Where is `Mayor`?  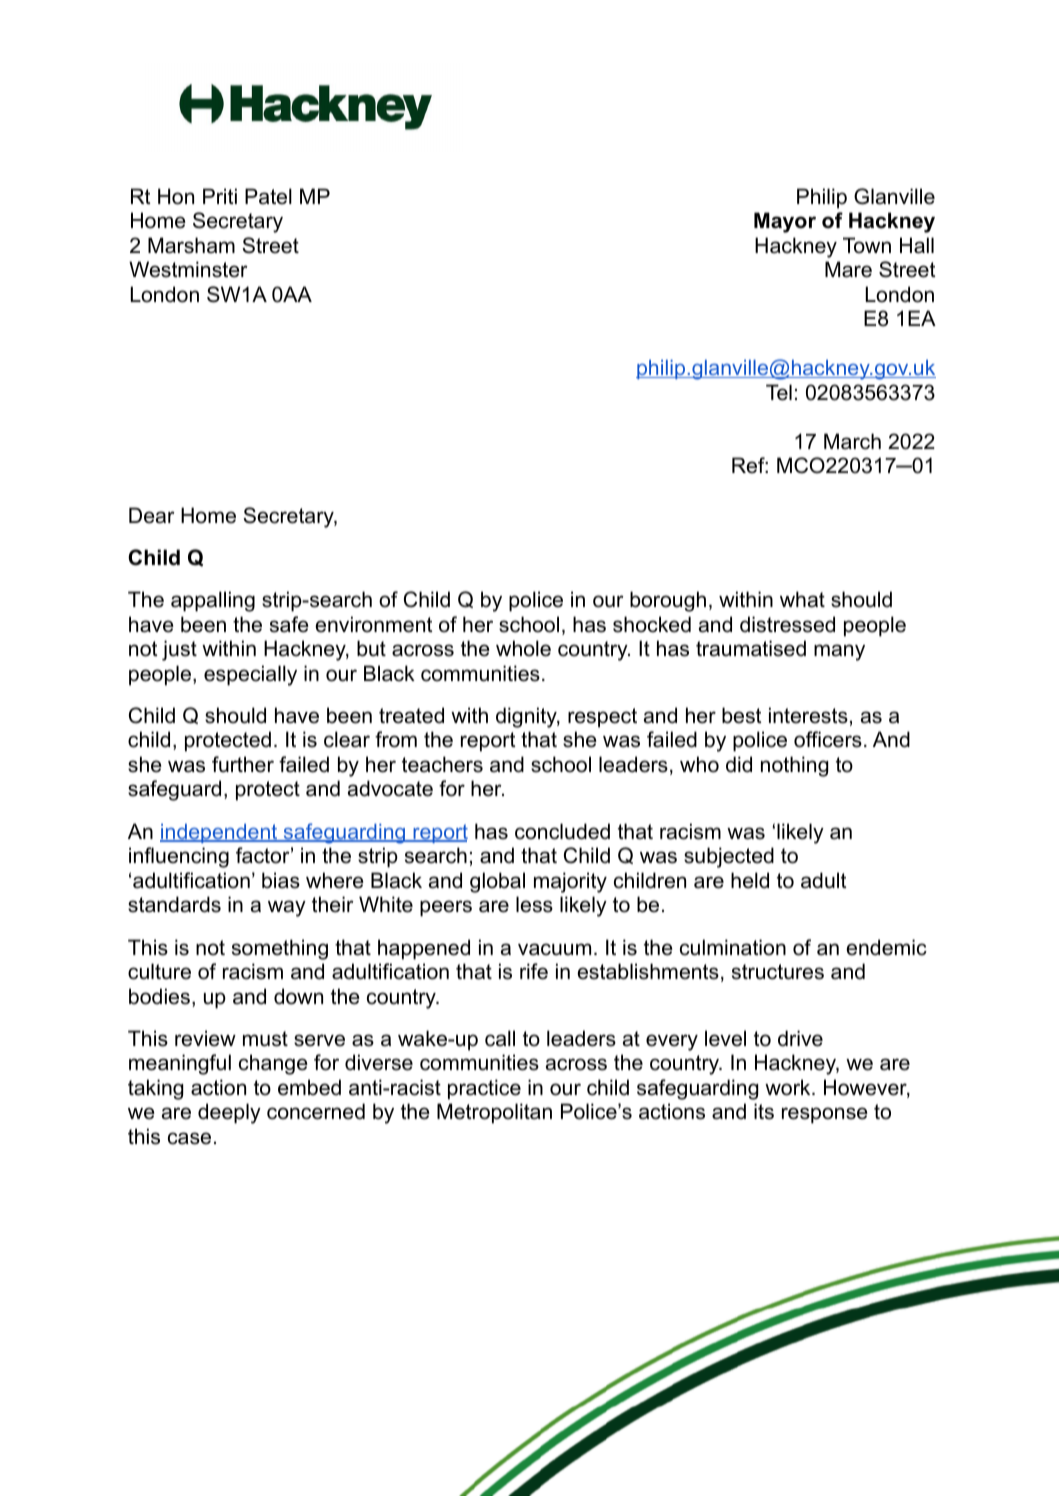 Mayor is located at coordinates (785, 222).
